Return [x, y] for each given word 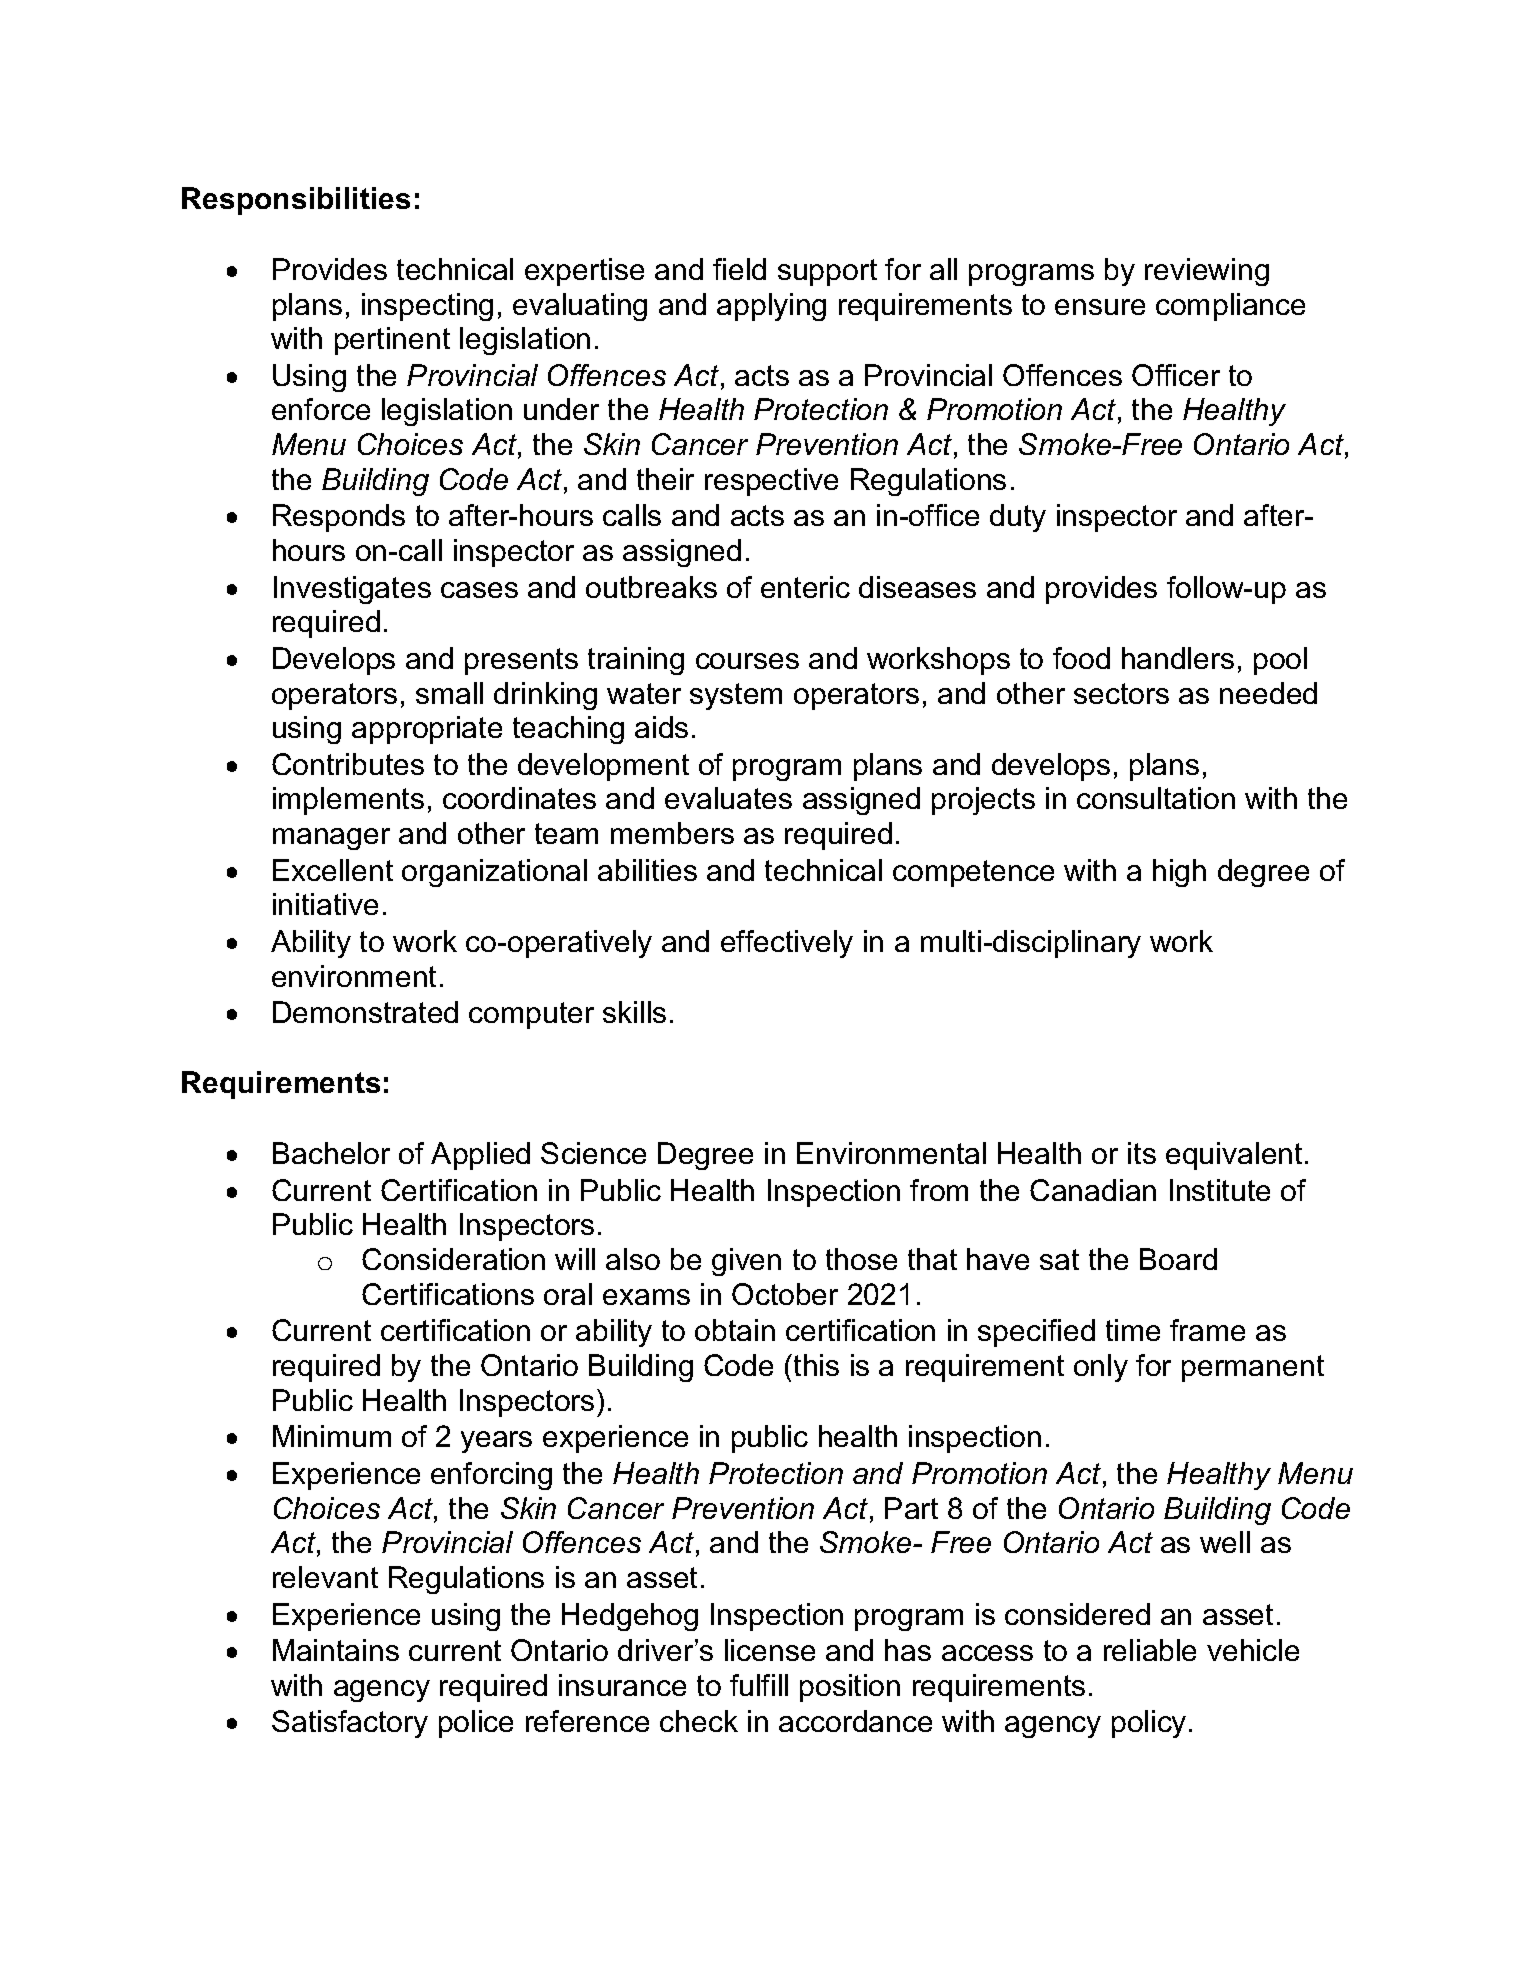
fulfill [759, 1685]
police [476, 1724]
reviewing [1207, 272]
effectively [787, 944]
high [1179, 873]
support [827, 272]
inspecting [427, 307]
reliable [1150, 1650]
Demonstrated [365, 1012]
